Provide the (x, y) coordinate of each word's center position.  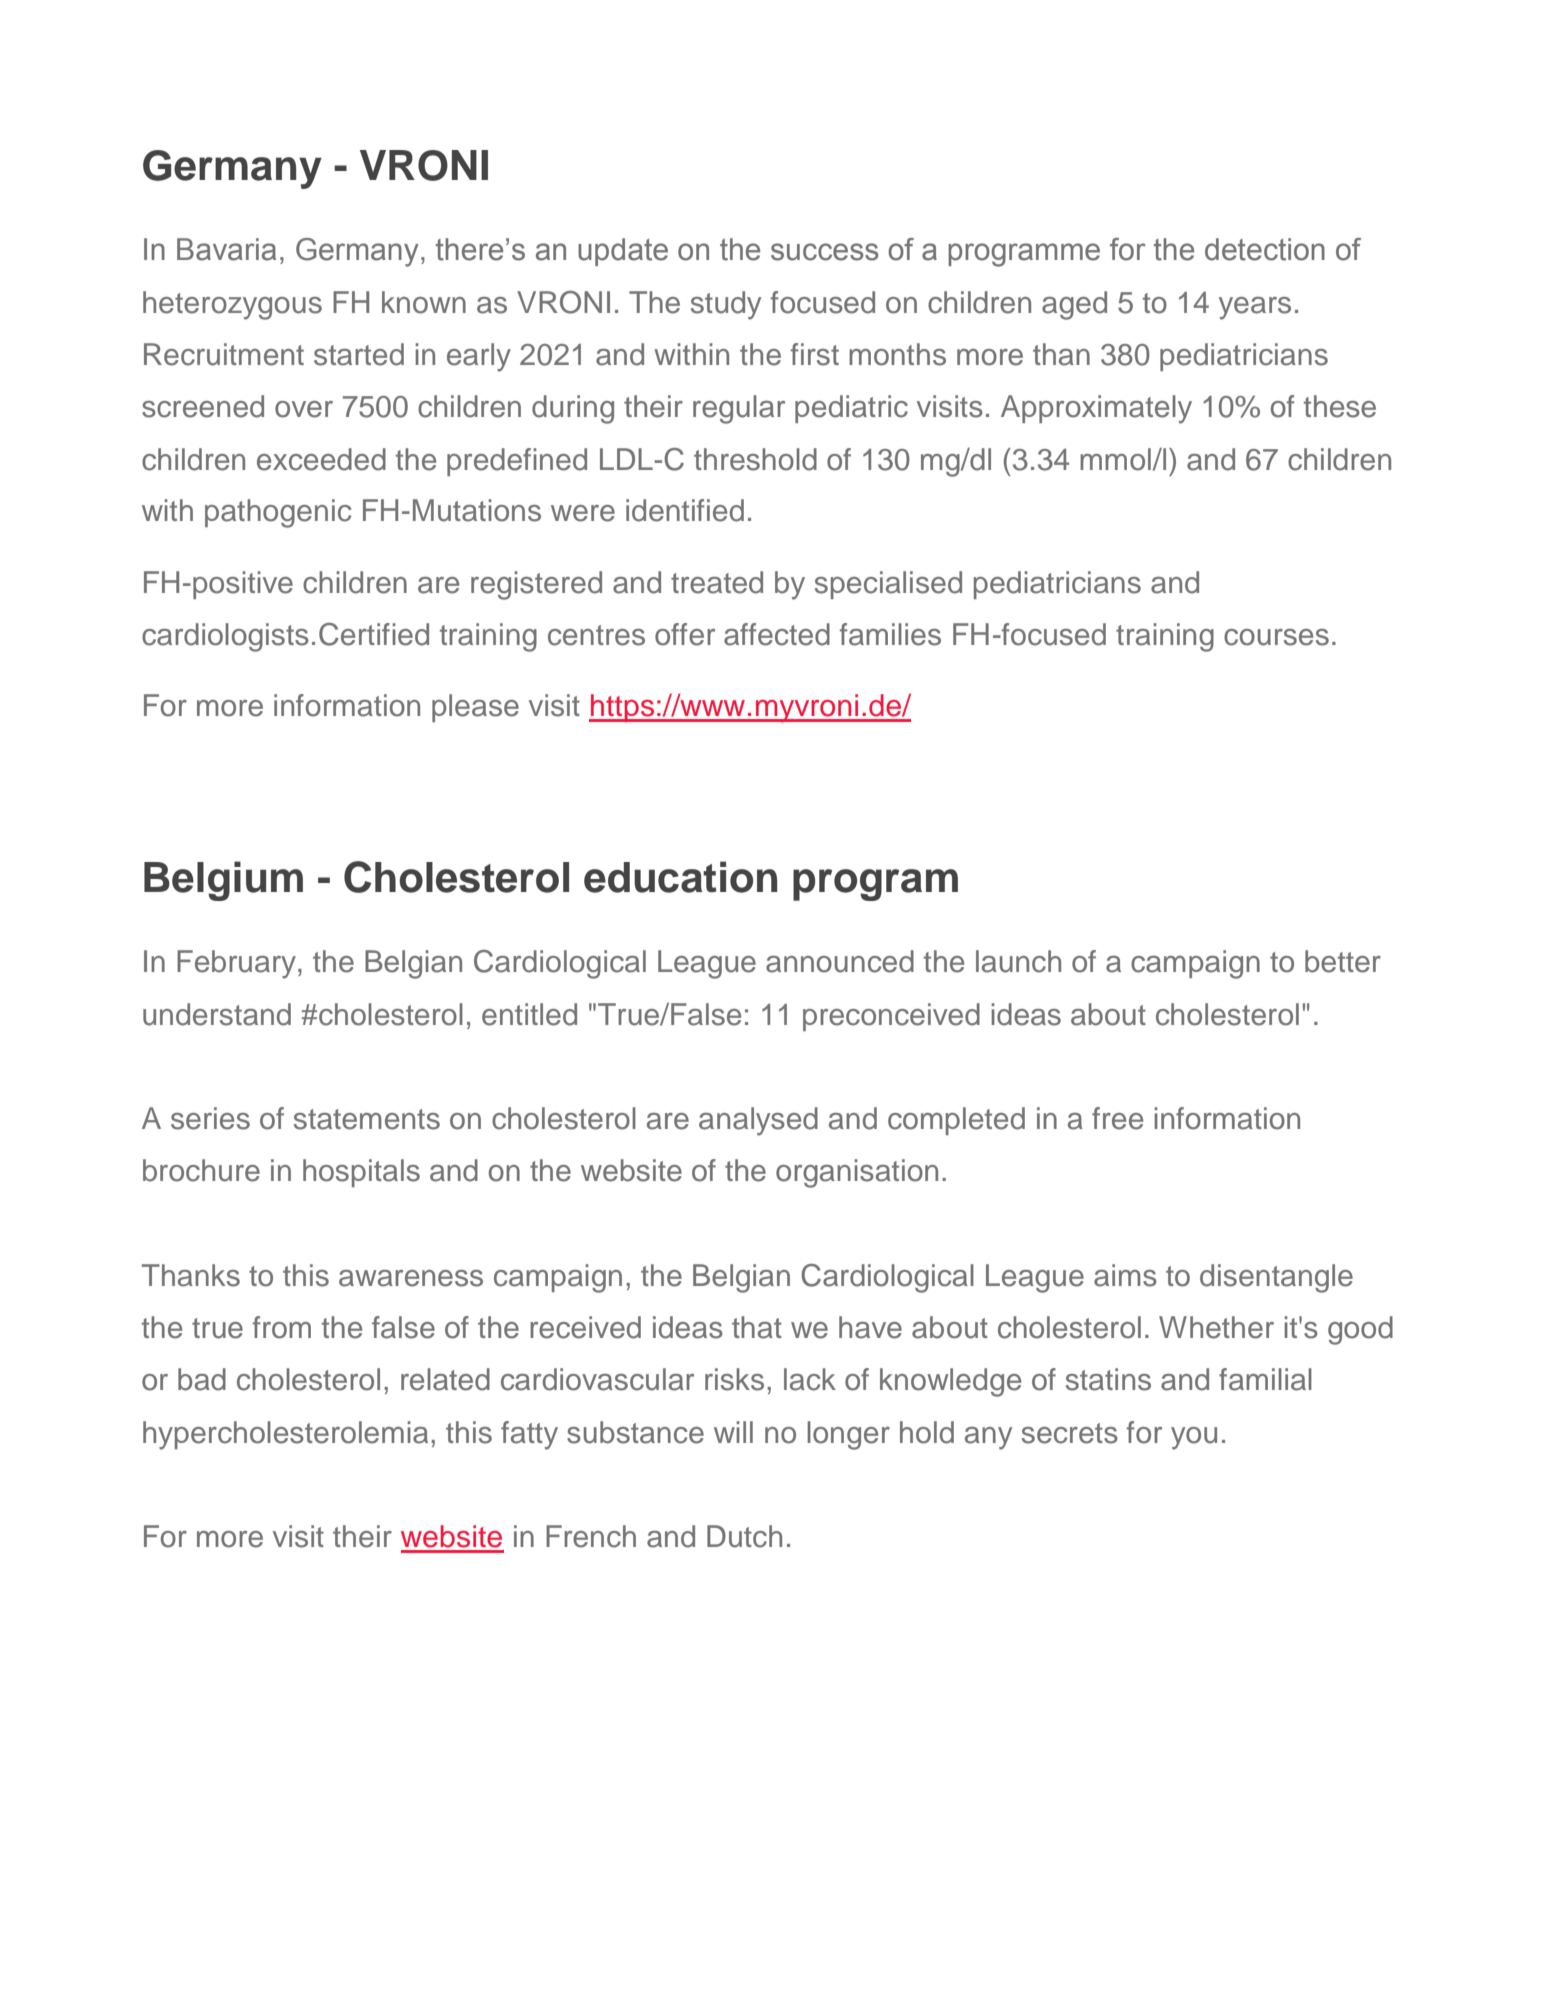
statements (367, 1119)
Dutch (744, 1536)
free (1117, 1118)
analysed (758, 1121)
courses (1276, 637)
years (1255, 308)
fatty (529, 1435)
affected (777, 634)
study (726, 305)
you (1194, 1438)
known (424, 302)
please (475, 708)
